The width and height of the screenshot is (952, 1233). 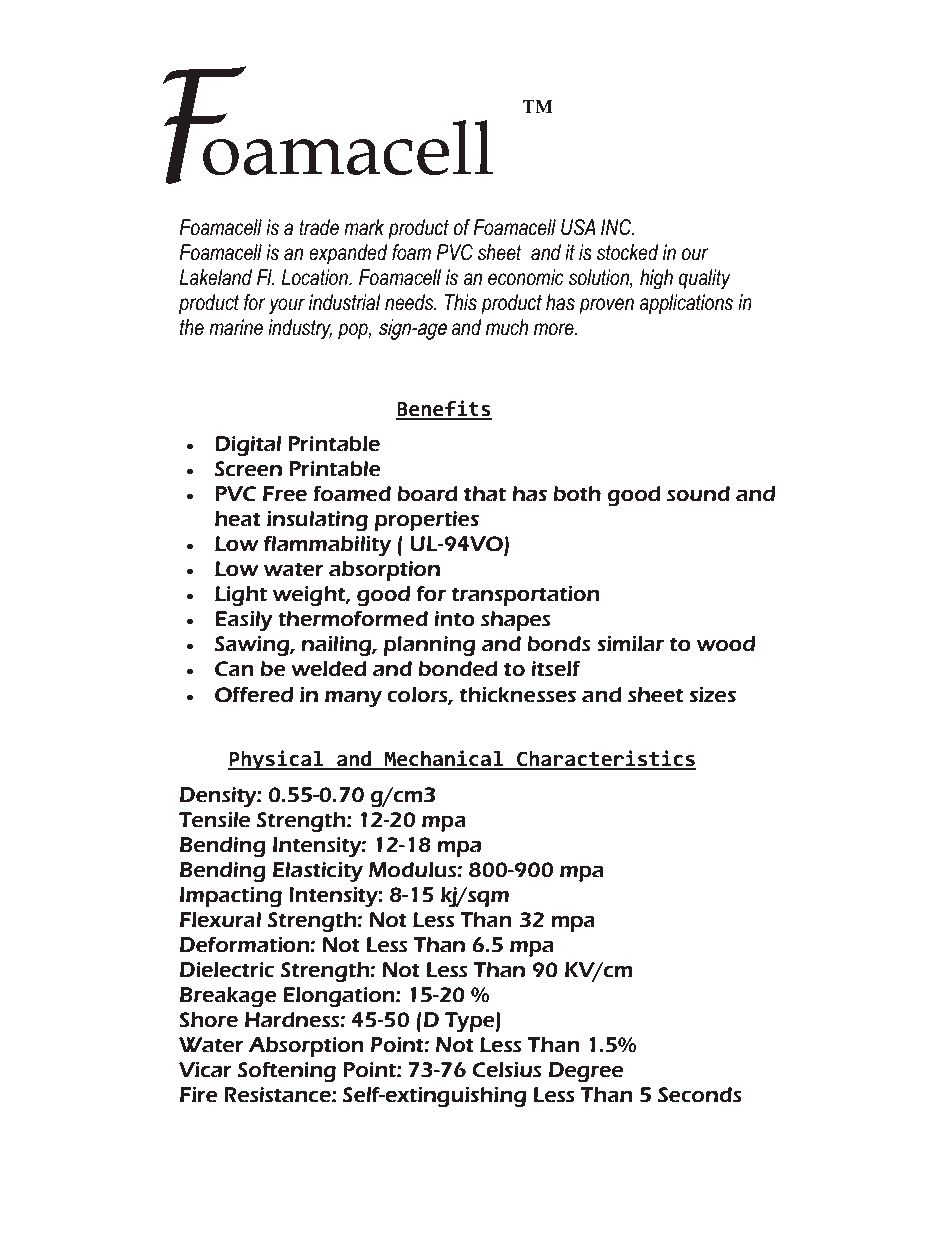 What do you see at coordinates (287, 1072) in the screenshot?
I see `Softening` at bounding box center [287, 1072].
